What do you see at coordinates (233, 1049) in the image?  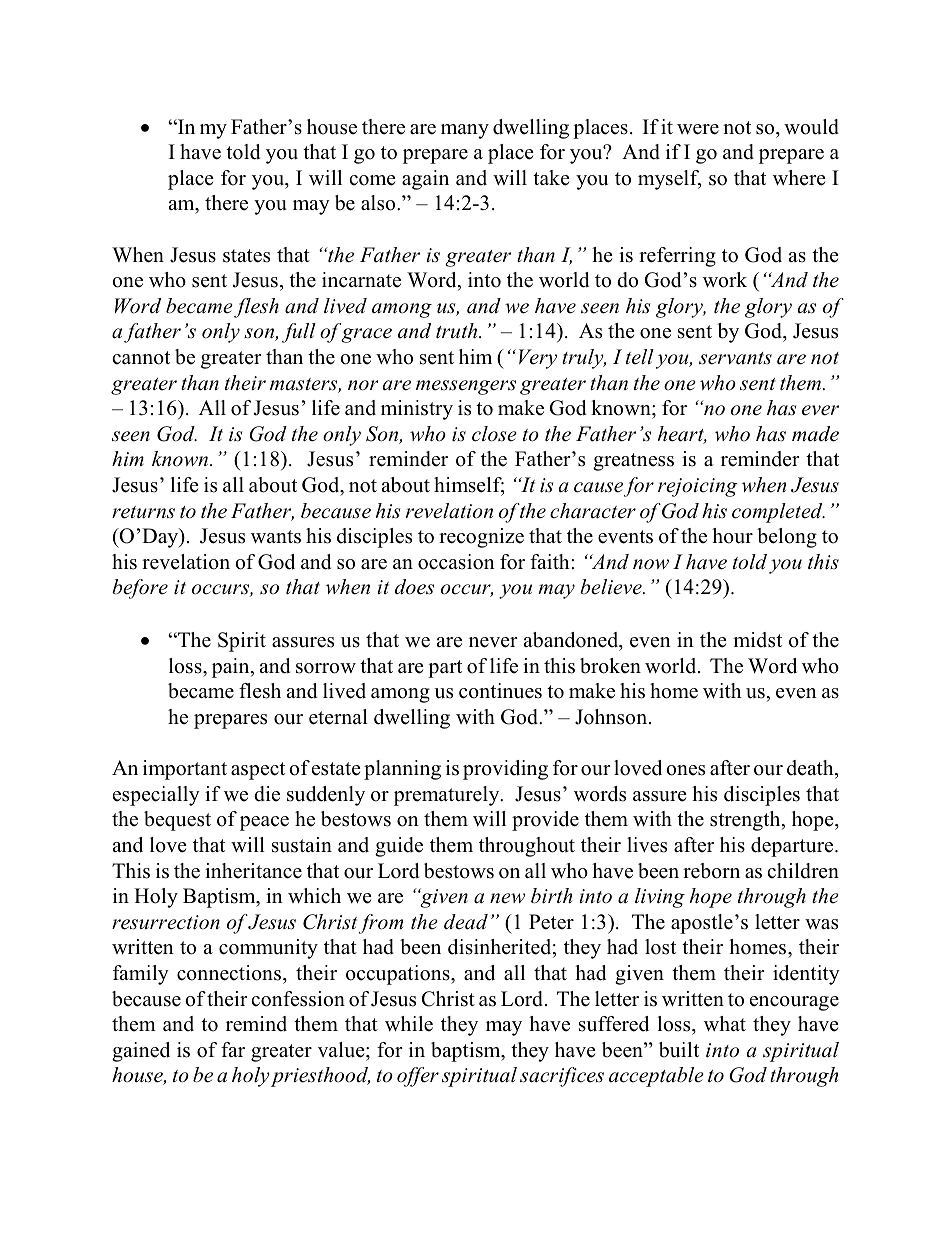 I see `far` at bounding box center [233, 1049].
